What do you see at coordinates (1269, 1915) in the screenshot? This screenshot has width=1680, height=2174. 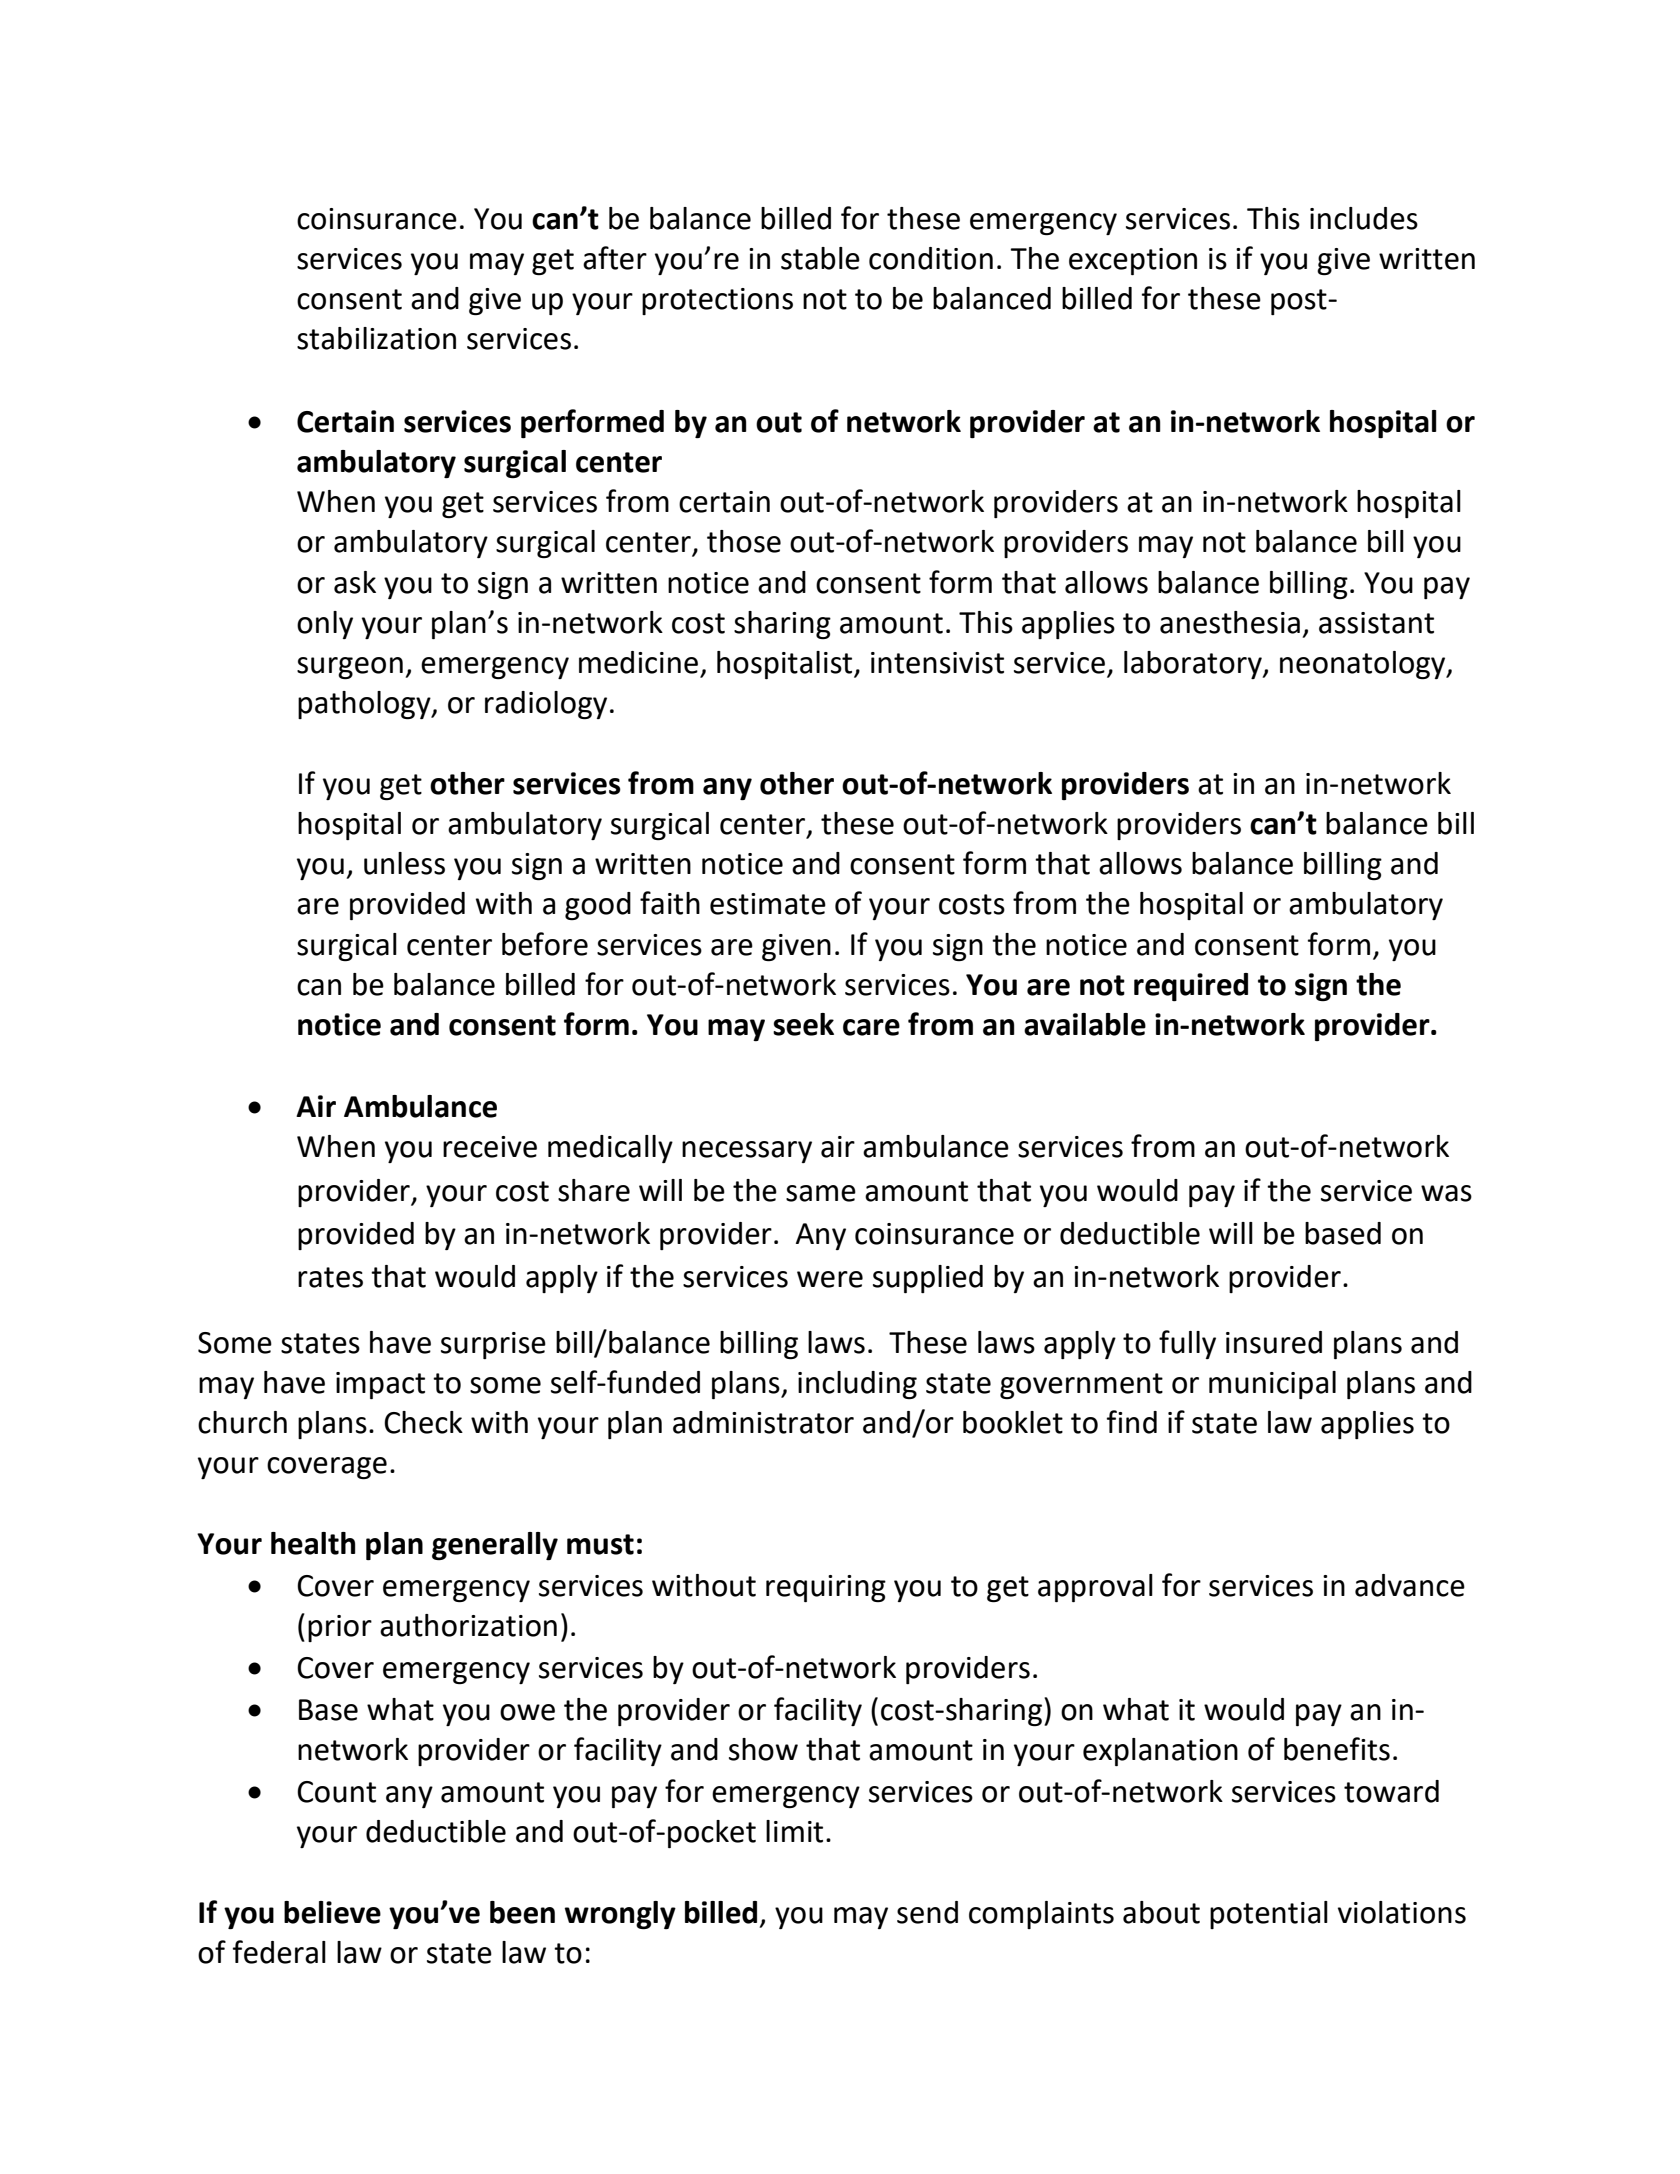 I see `potential` at bounding box center [1269, 1915].
